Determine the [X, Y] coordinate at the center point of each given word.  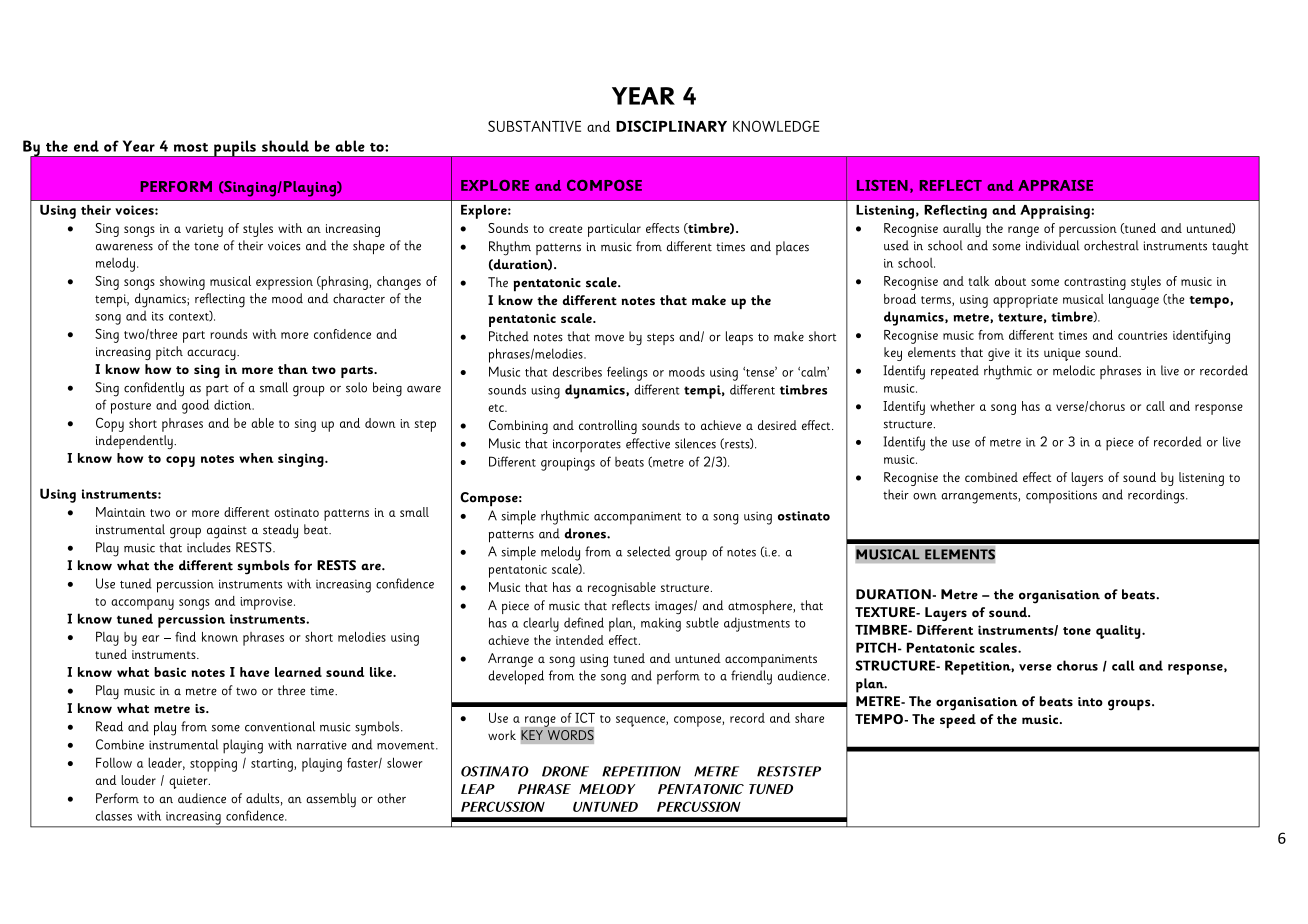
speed [958, 721]
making [661, 624]
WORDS [570, 735]
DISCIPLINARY [671, 126]
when [256, 458]
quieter [189, 782]
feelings [627, 373]
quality [1119, 632]
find [185, 636]
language [1134, 301]
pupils [235, 149]
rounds [228, 334]
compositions [1061, 496]
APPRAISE [1055, 185]
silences [695, 443]
